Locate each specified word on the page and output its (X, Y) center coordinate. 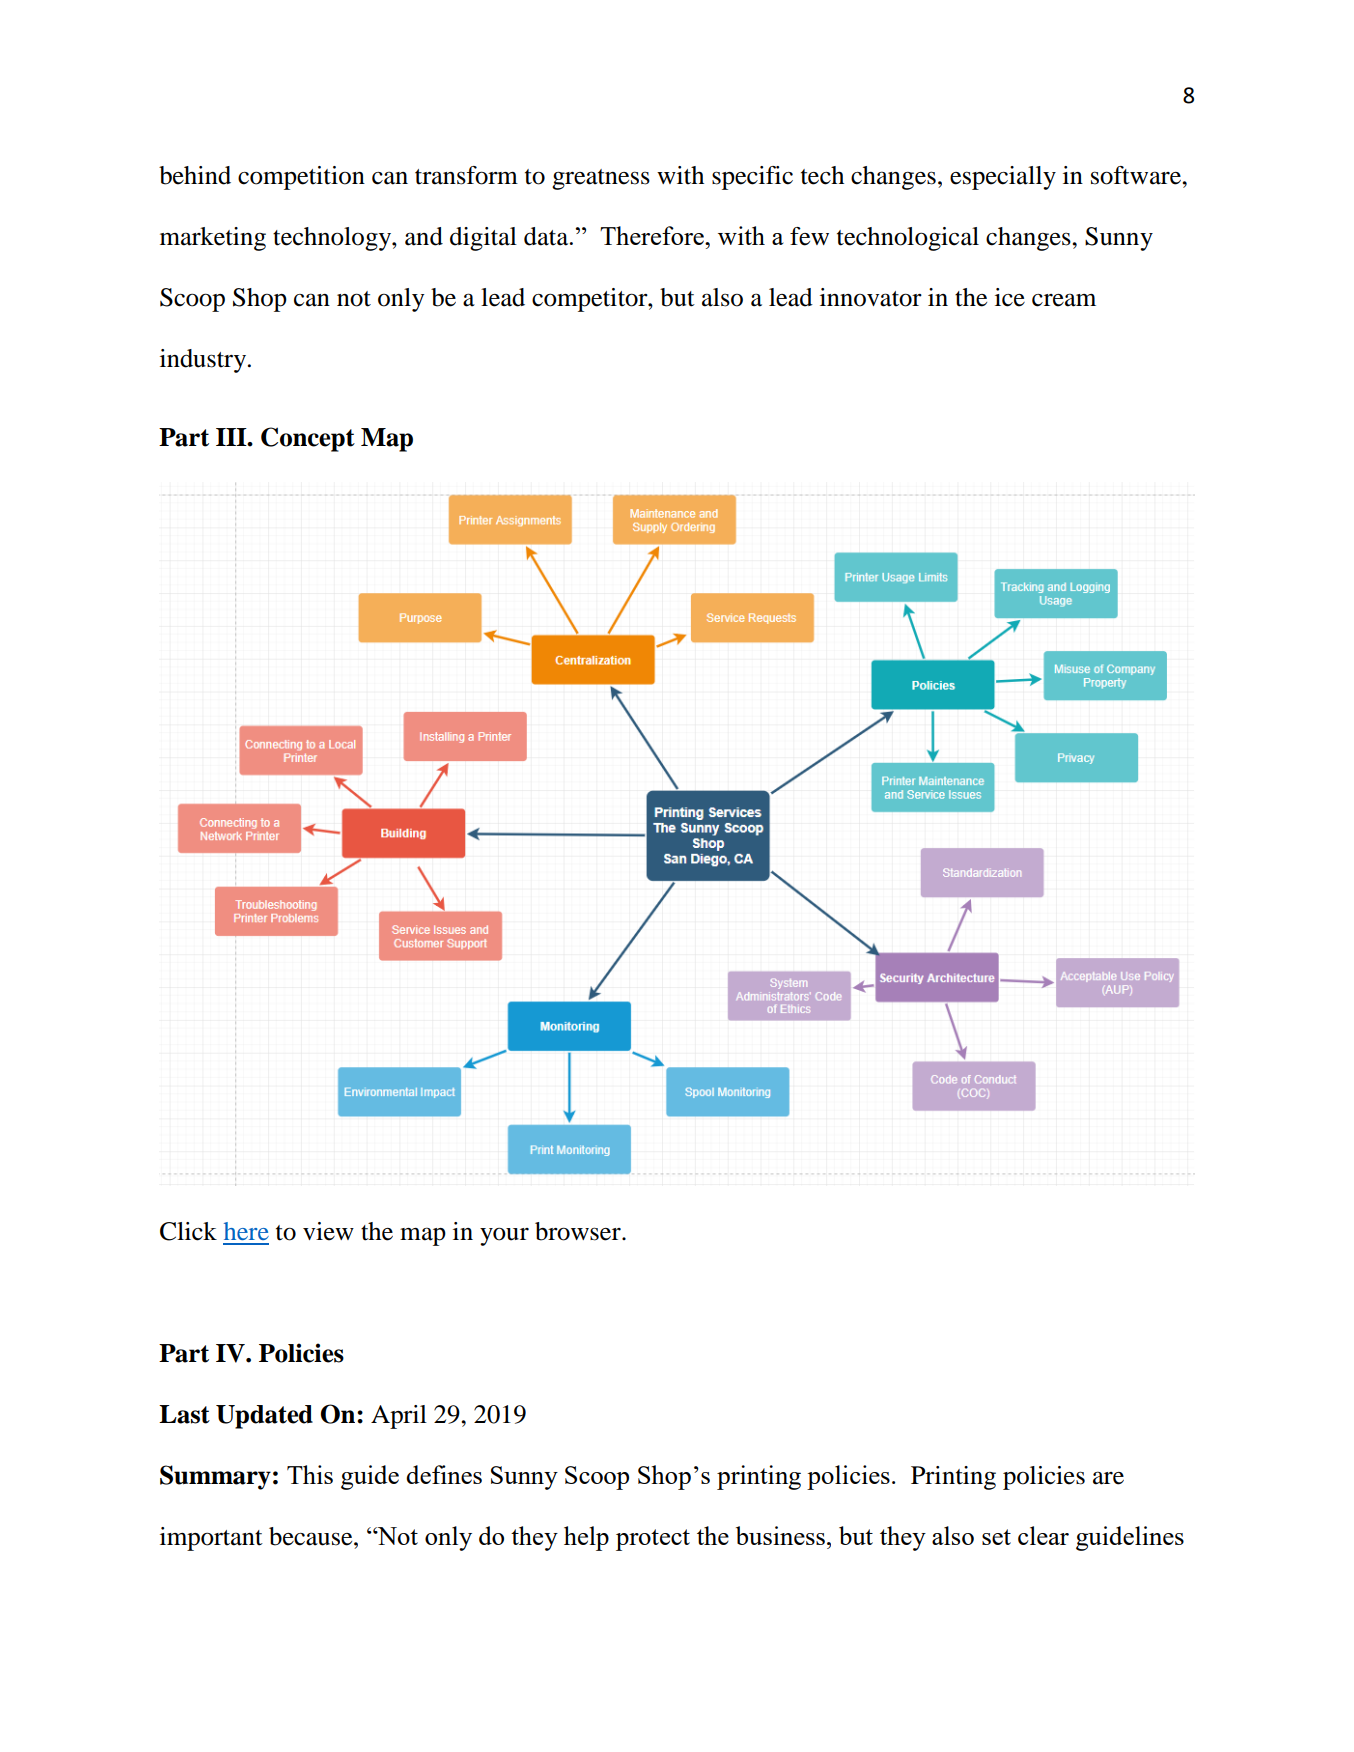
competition (301, 178)
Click (188, 1231)
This (310, 1474)
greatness (601, 179)
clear (1043, 1535)
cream (1064, 300)
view (328, 1231)
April (399, 1417)
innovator (871, 297)
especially (1003, 178)
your (504, 1237)
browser (579, 1231)
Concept (308, 439)
